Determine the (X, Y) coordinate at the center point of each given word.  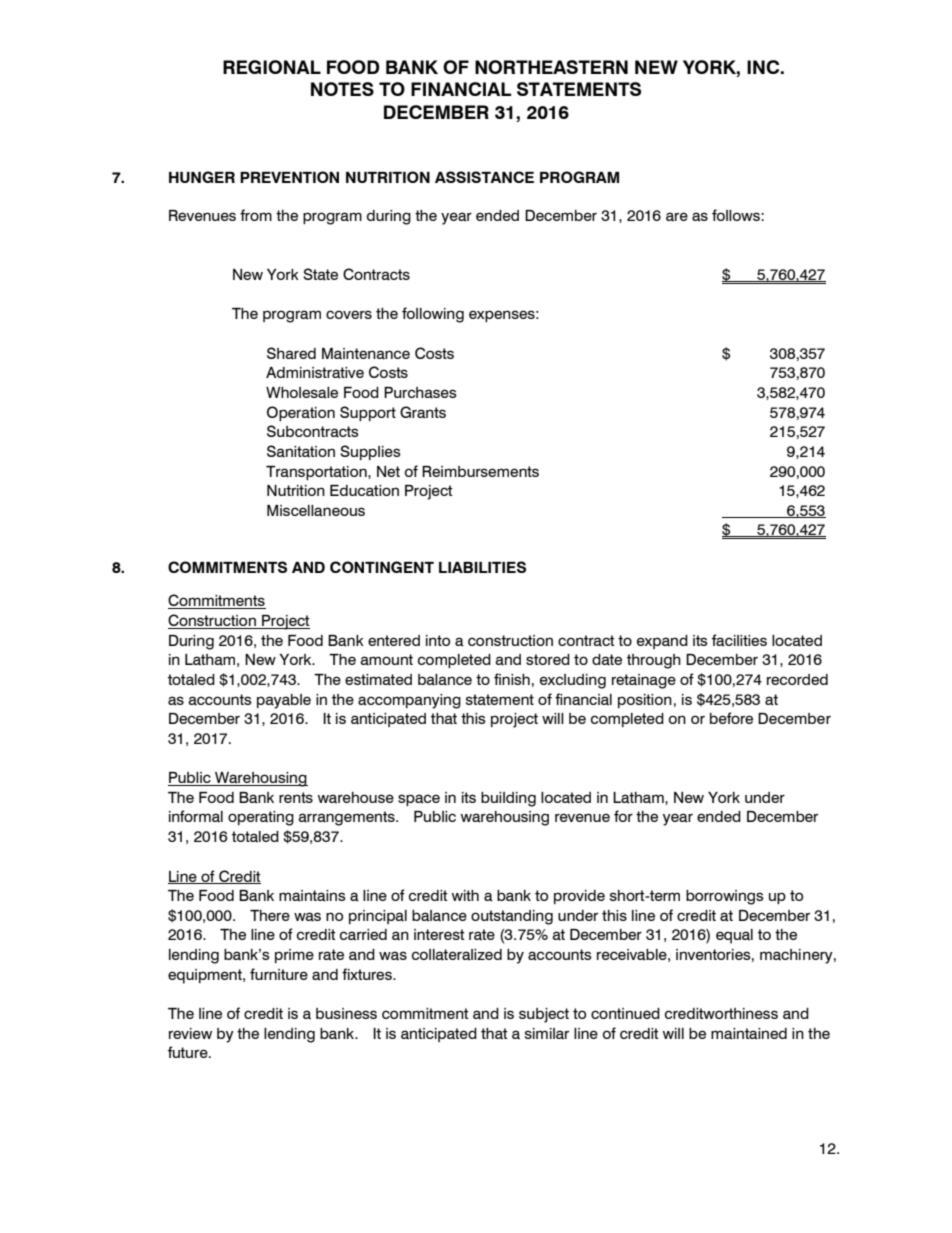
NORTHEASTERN (551, 67)
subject (544, 1015)
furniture (279, 974)
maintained (749, 1034)
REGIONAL (272, 67)
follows (737, 215)
